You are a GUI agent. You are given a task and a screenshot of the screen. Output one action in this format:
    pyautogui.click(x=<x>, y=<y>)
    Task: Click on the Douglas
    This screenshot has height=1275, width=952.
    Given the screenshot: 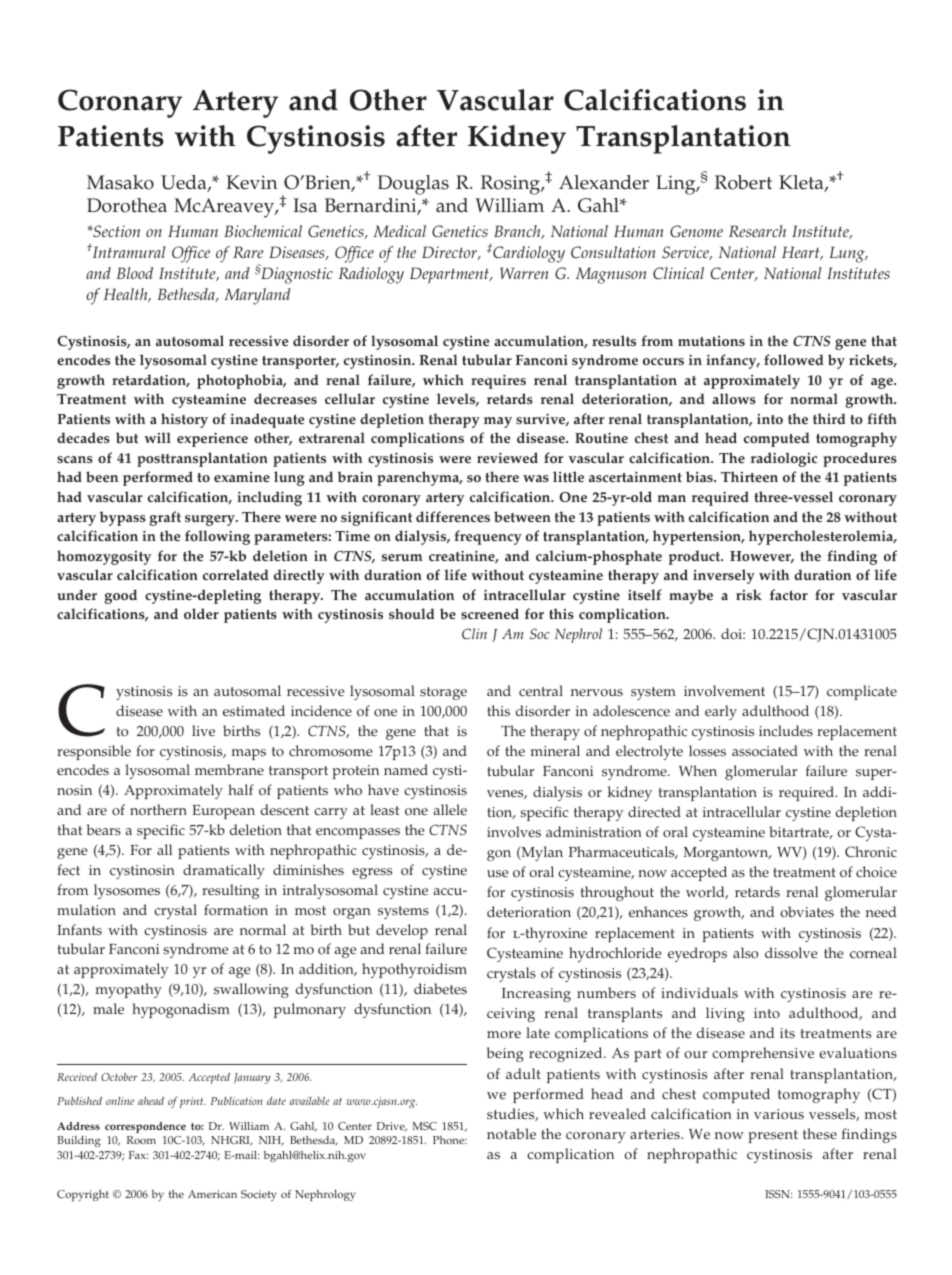 What is the action you would take?
    pyautogui.click(x=413, y=185)
